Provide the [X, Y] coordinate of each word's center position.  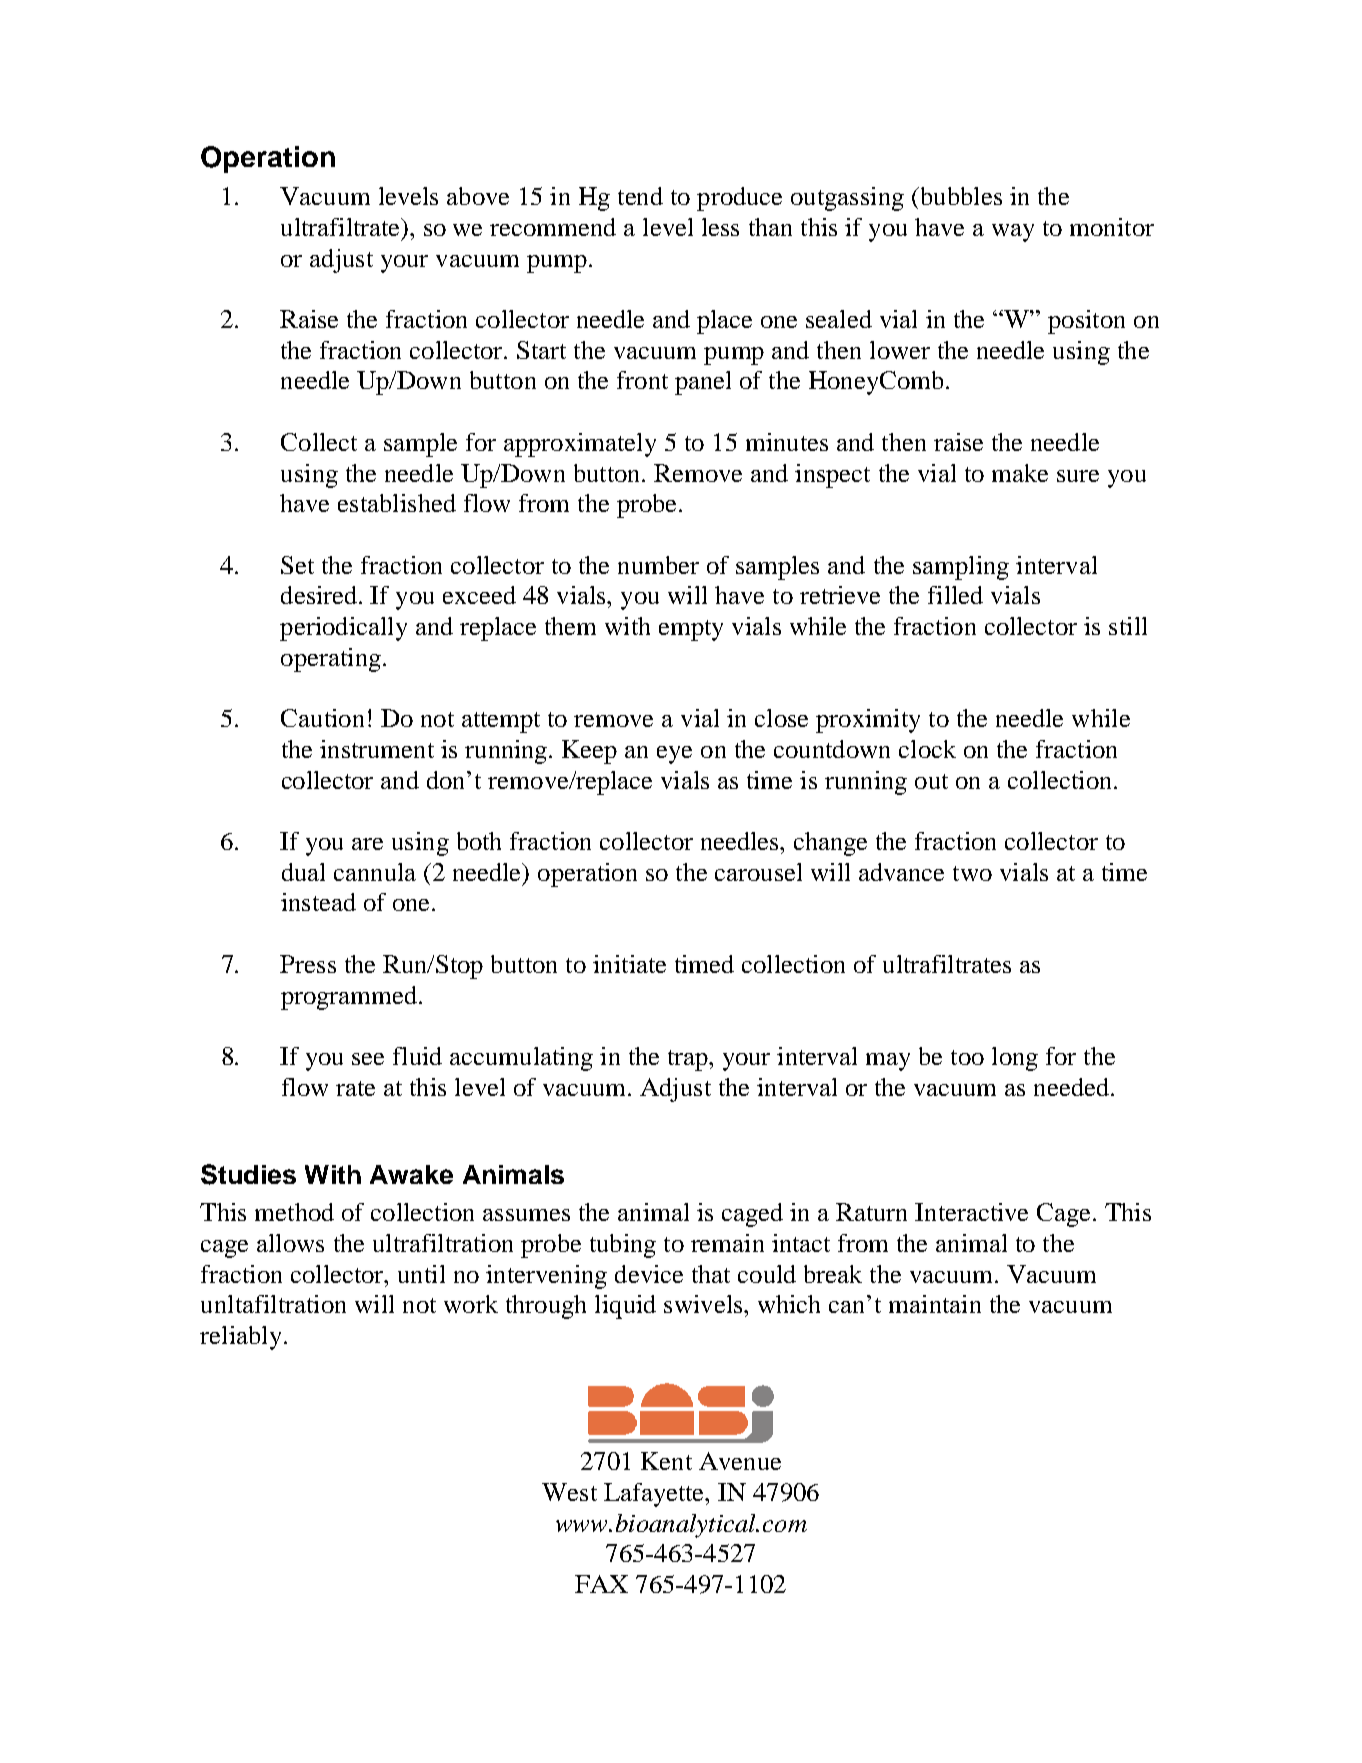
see [368, 1059]
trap [689, 1060]
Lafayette [655, 1495]
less [720, 227]
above [478, 196]
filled [955, 595]
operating [331, 660]
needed [1071, 1087]
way [1013, 233]
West [569, 1492]
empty [691, 630]
